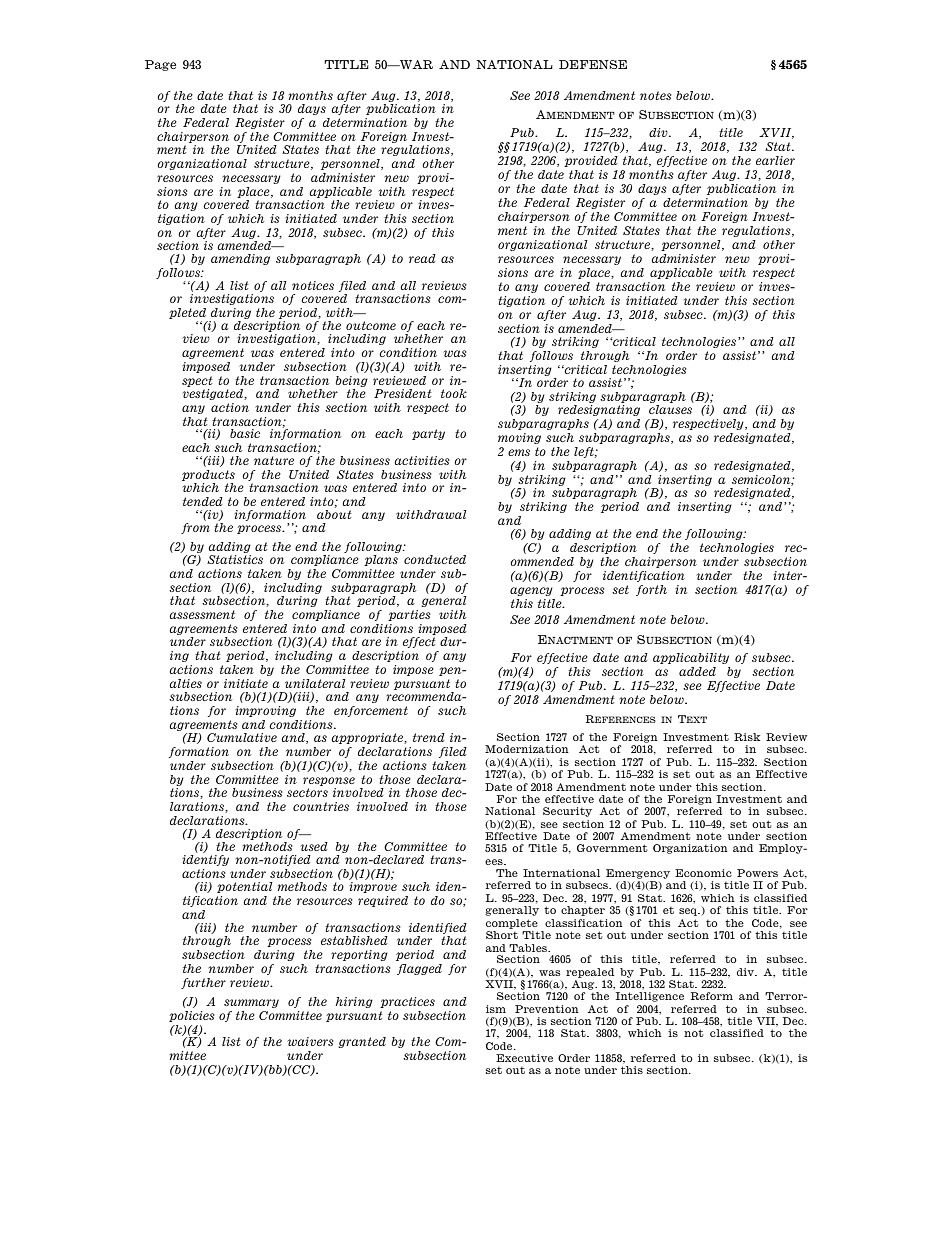  I want to click on DEFENSE, so click(593, 64).
